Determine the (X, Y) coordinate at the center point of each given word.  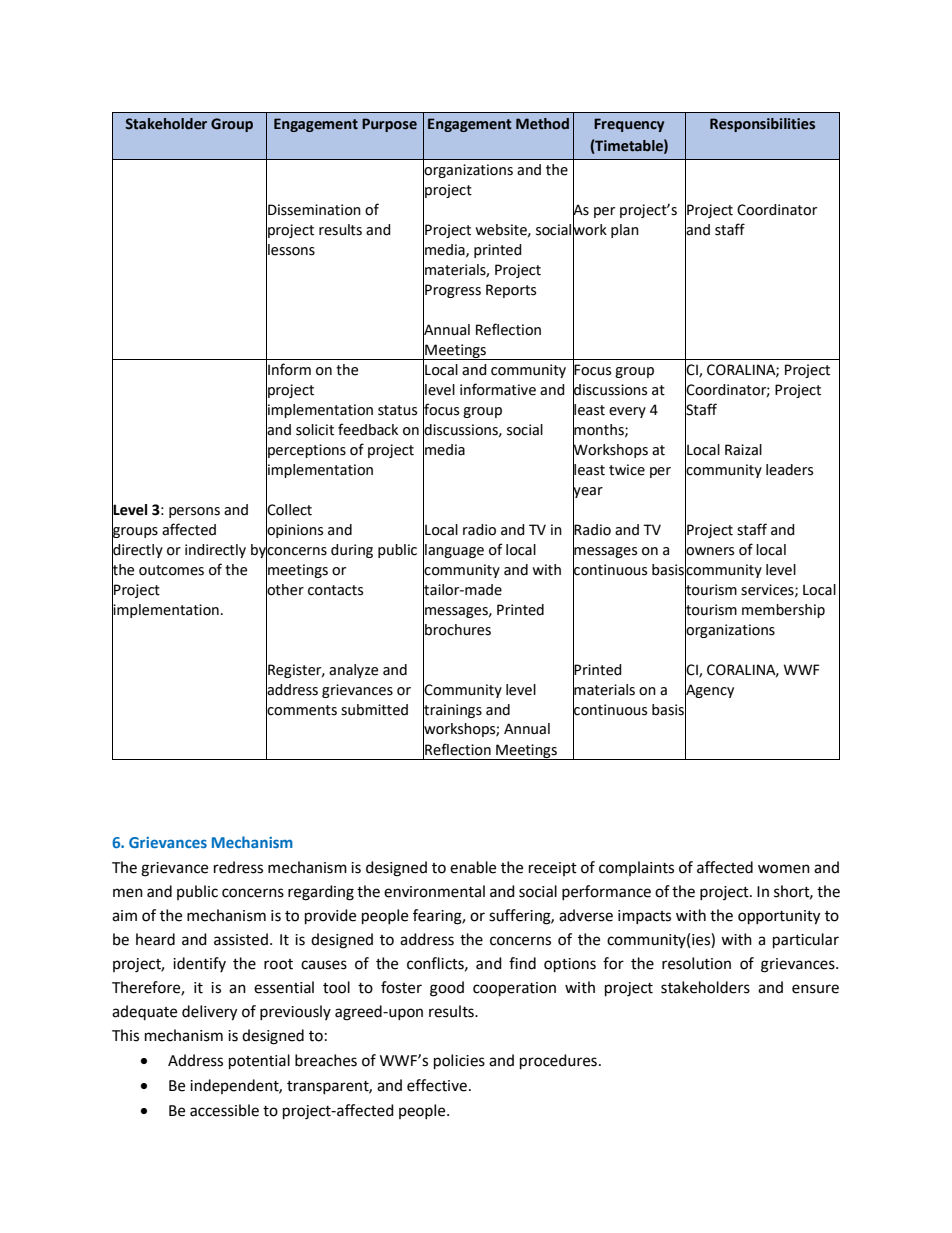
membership (783, 611)
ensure (815, 989)
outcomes (171, 570)
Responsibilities (762, 125)
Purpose (389, 125)
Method (542, 124)
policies (459, 1062)
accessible (224, 1110)
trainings (452, 710)
